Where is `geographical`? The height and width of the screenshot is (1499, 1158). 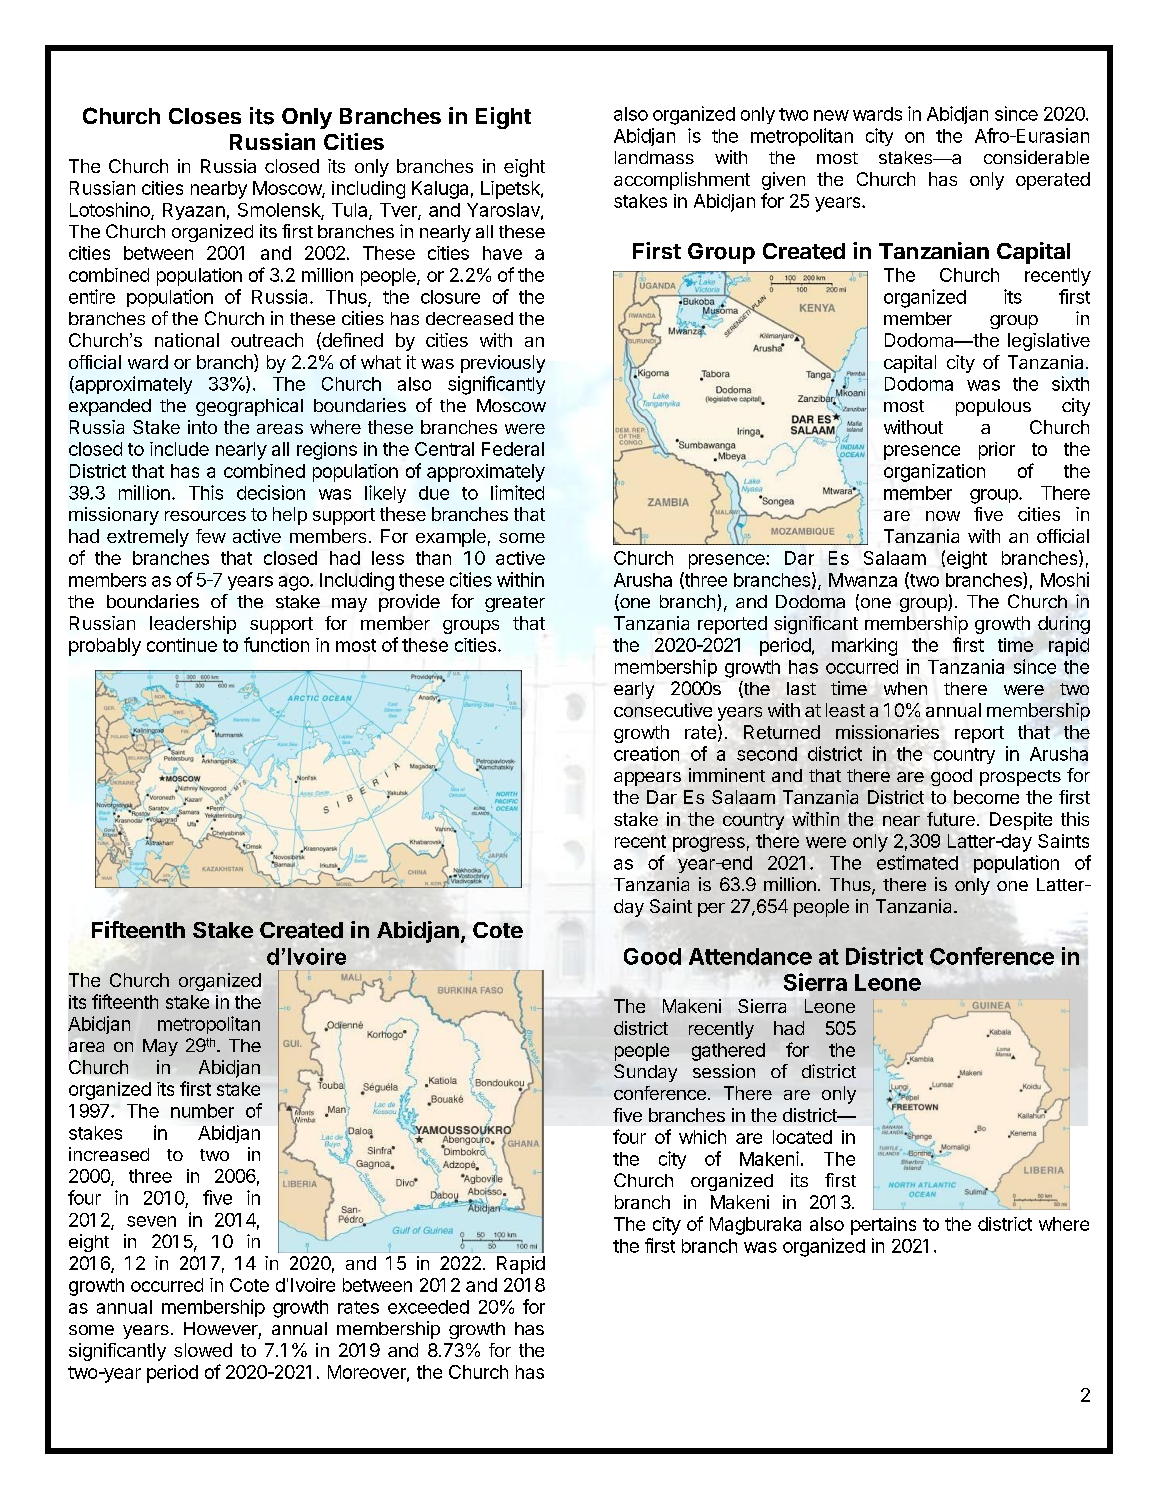
geographical is located at coordinates (249, 407).
